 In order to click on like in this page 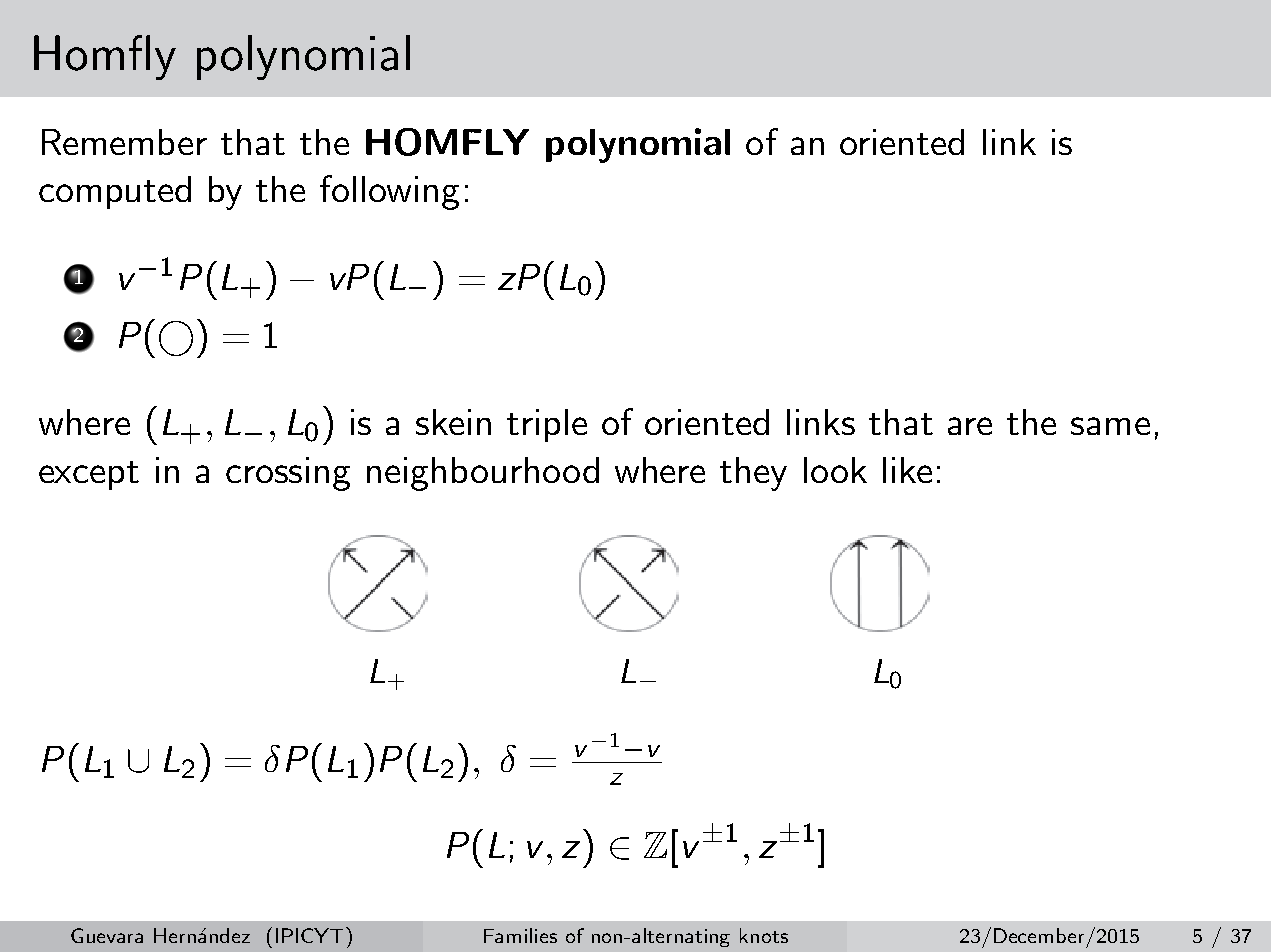, I will do `click(907, 470)`.
